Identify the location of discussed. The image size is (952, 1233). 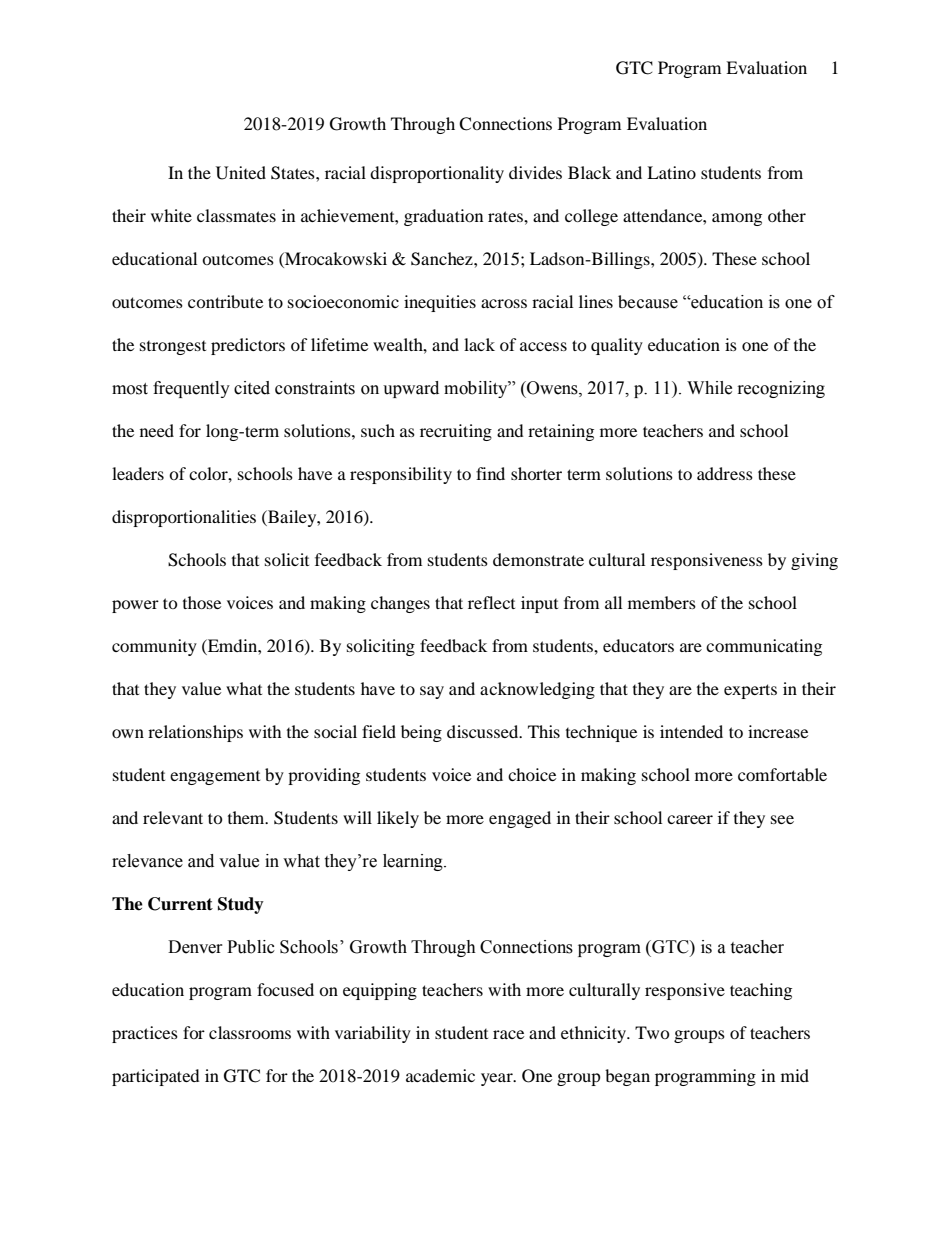
(484, 731).
